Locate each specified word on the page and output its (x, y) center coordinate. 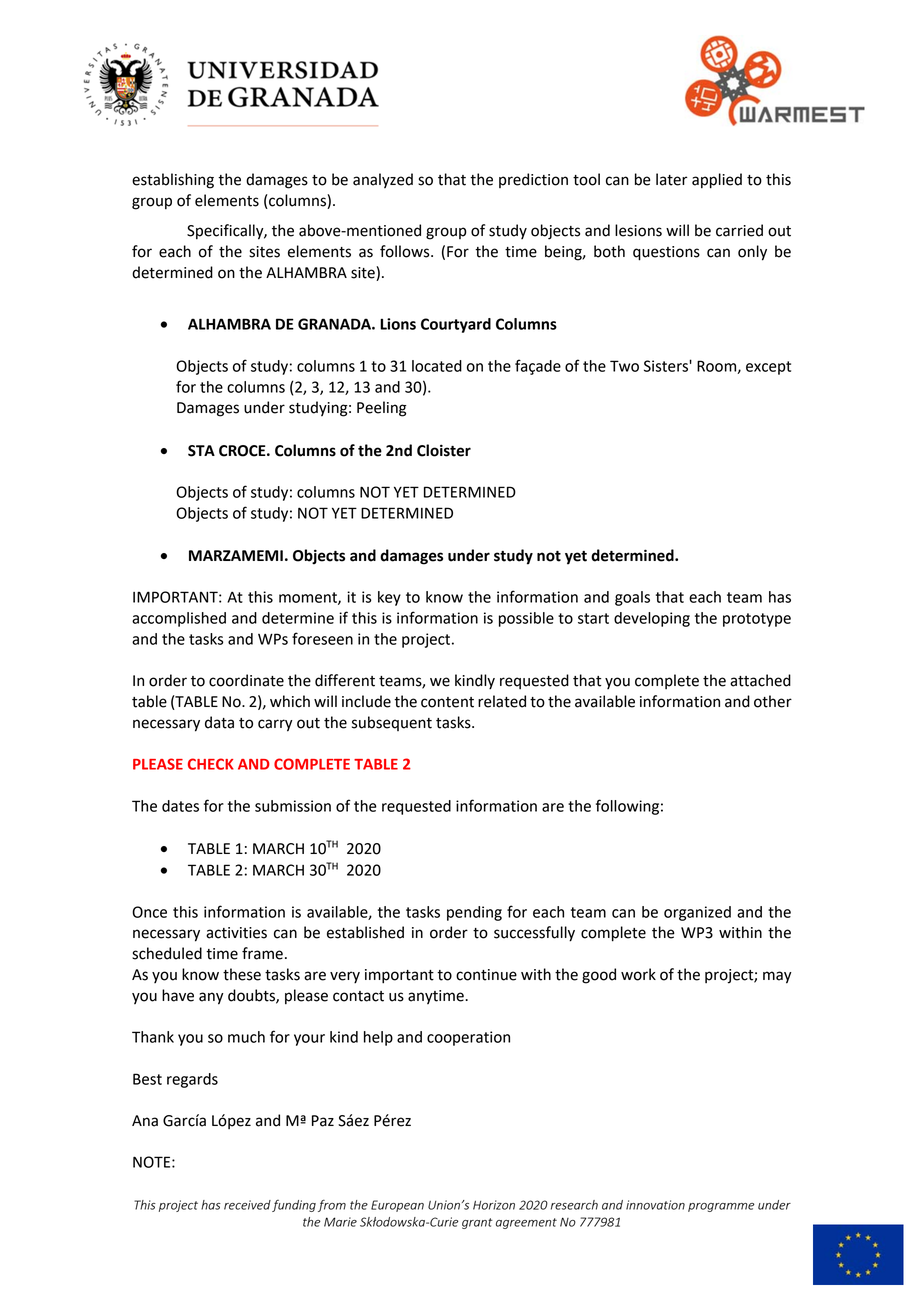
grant (477, 1223)
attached (760, 680)
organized (697, 913)
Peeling (382, 409)
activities (236, 933)
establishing (173, 181)
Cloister (444, 450)
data (219, 722)
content (447, 702)
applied (717, 181)
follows (406, 251)
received (247, 1205)
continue (486, 975)
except (768, 368)
